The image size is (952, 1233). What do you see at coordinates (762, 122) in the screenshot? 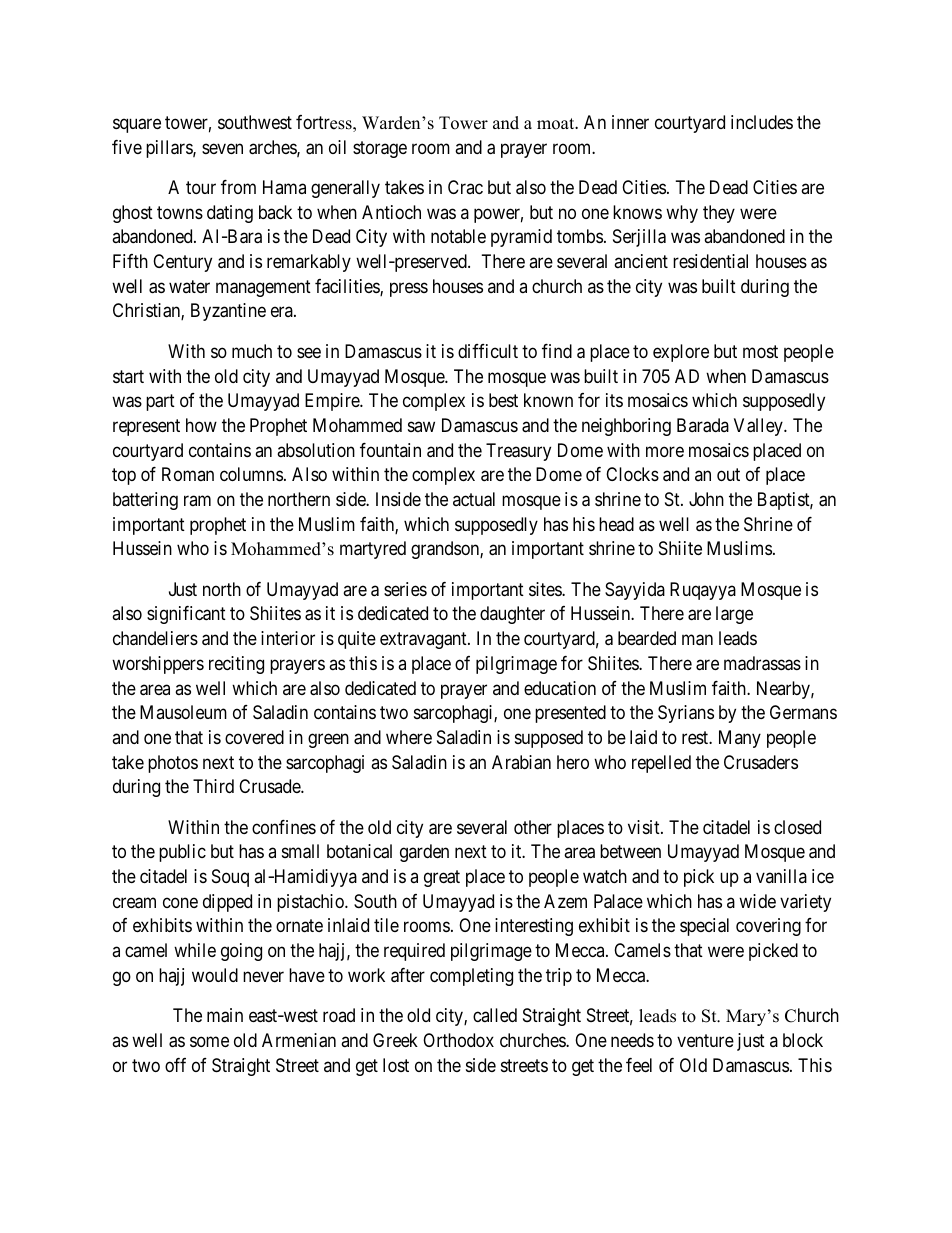
I see `includes` at bounding box center [762, 122].
